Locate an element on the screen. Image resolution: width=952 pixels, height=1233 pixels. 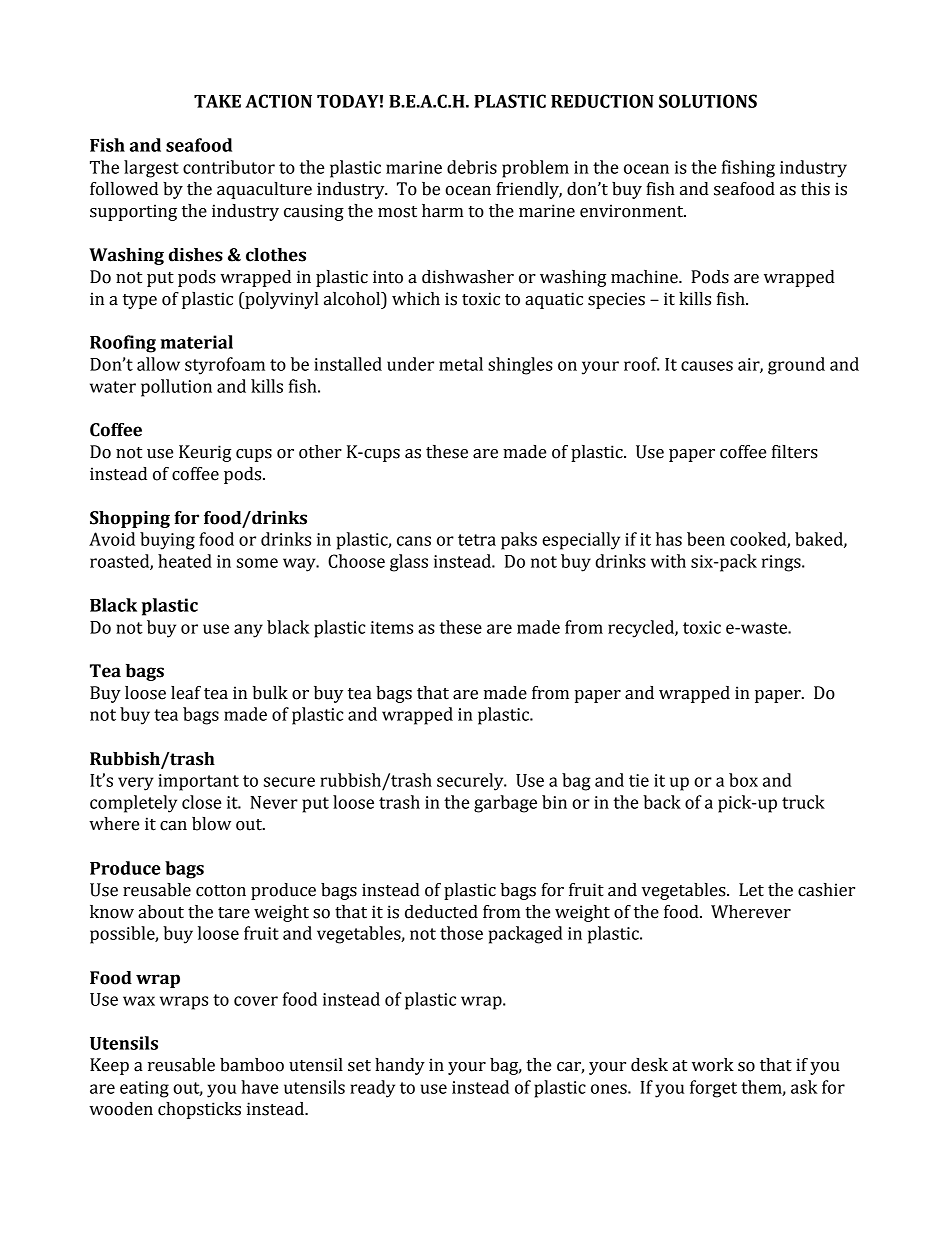
items is located at coordinates (392, 627).
